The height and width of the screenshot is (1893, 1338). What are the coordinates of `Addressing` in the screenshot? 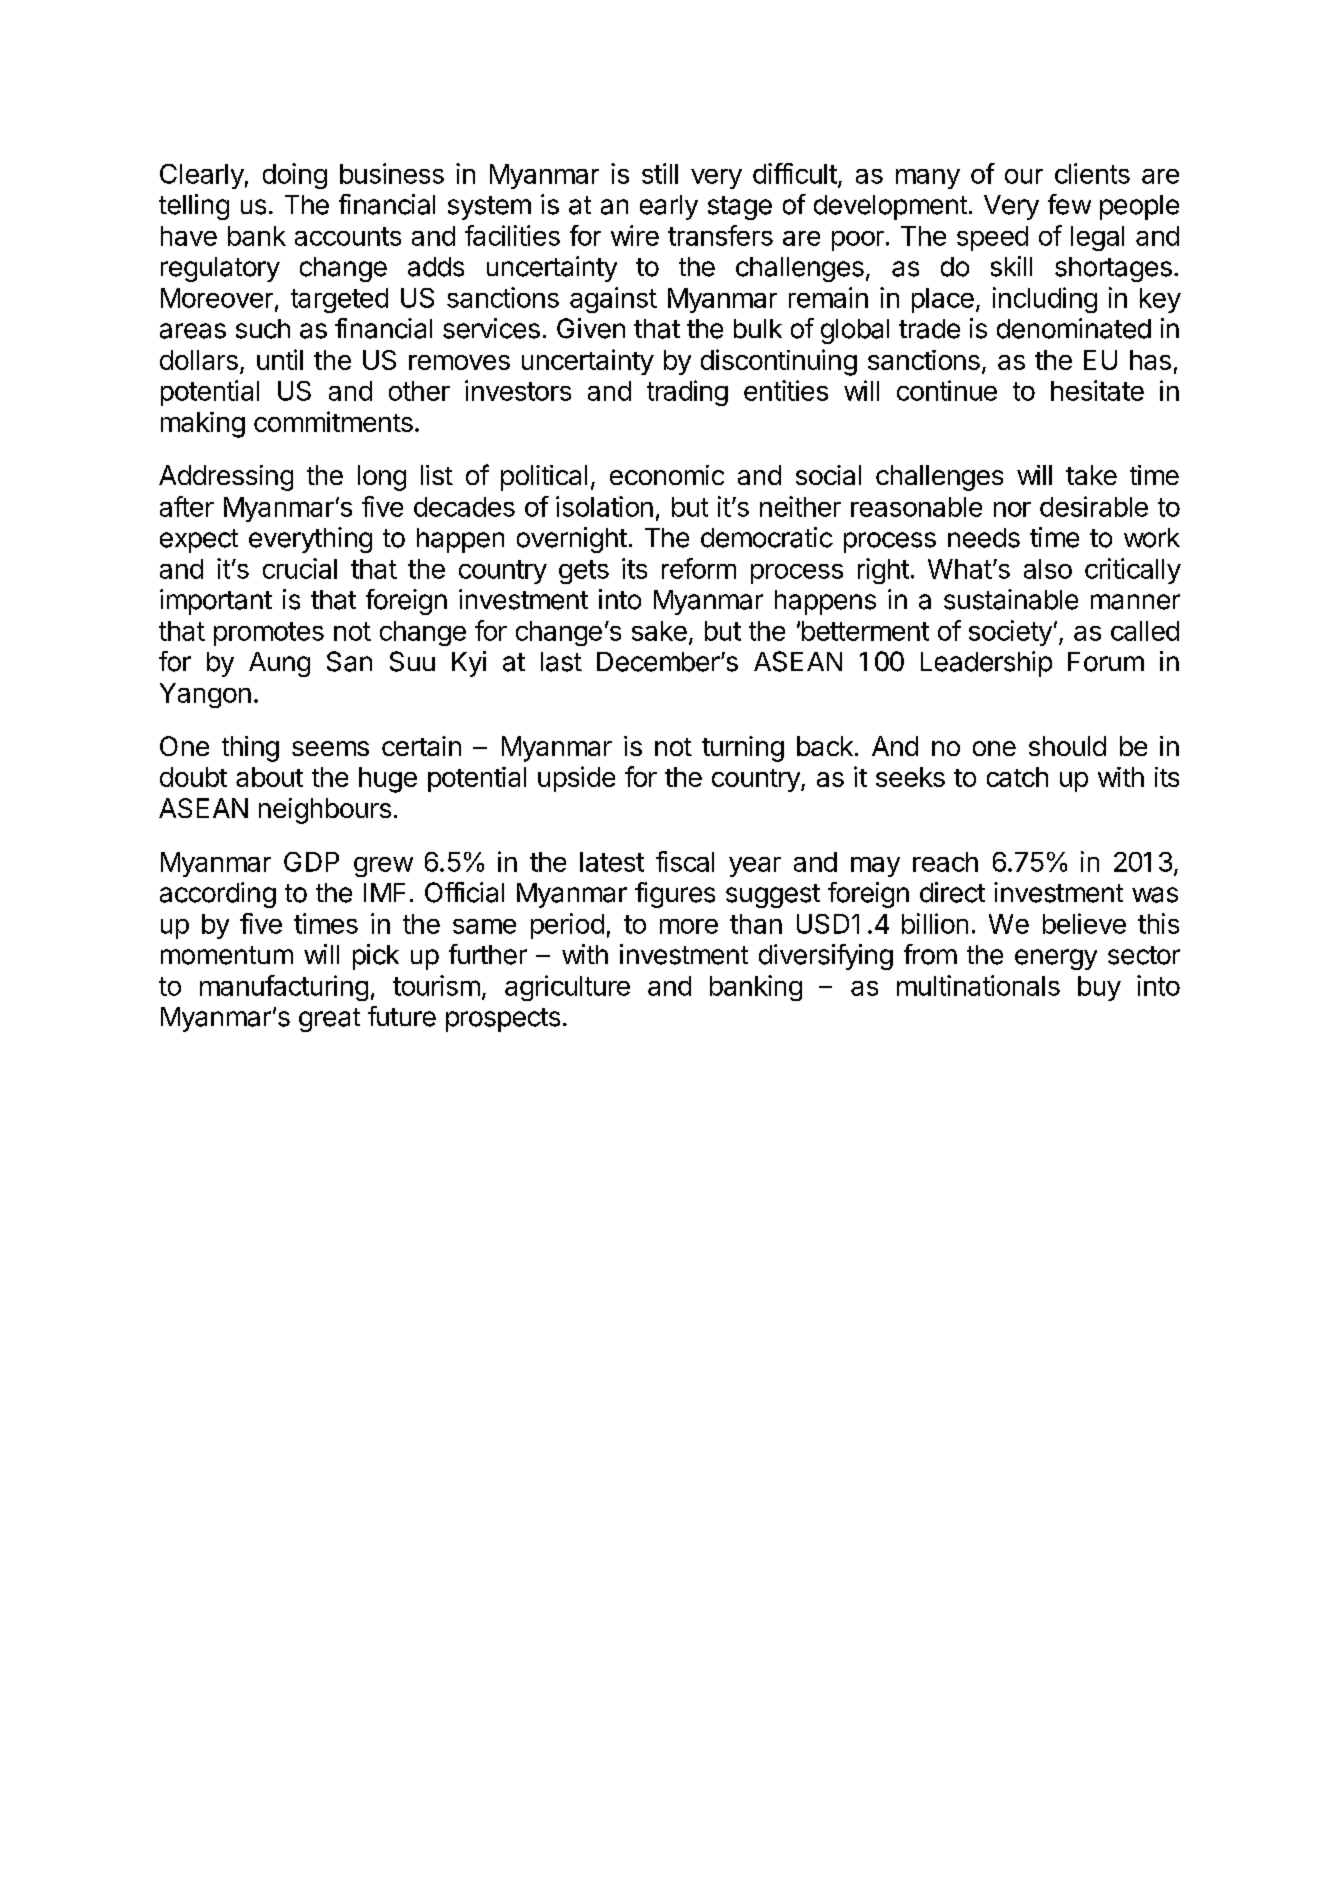 It's located at (226, 478).
